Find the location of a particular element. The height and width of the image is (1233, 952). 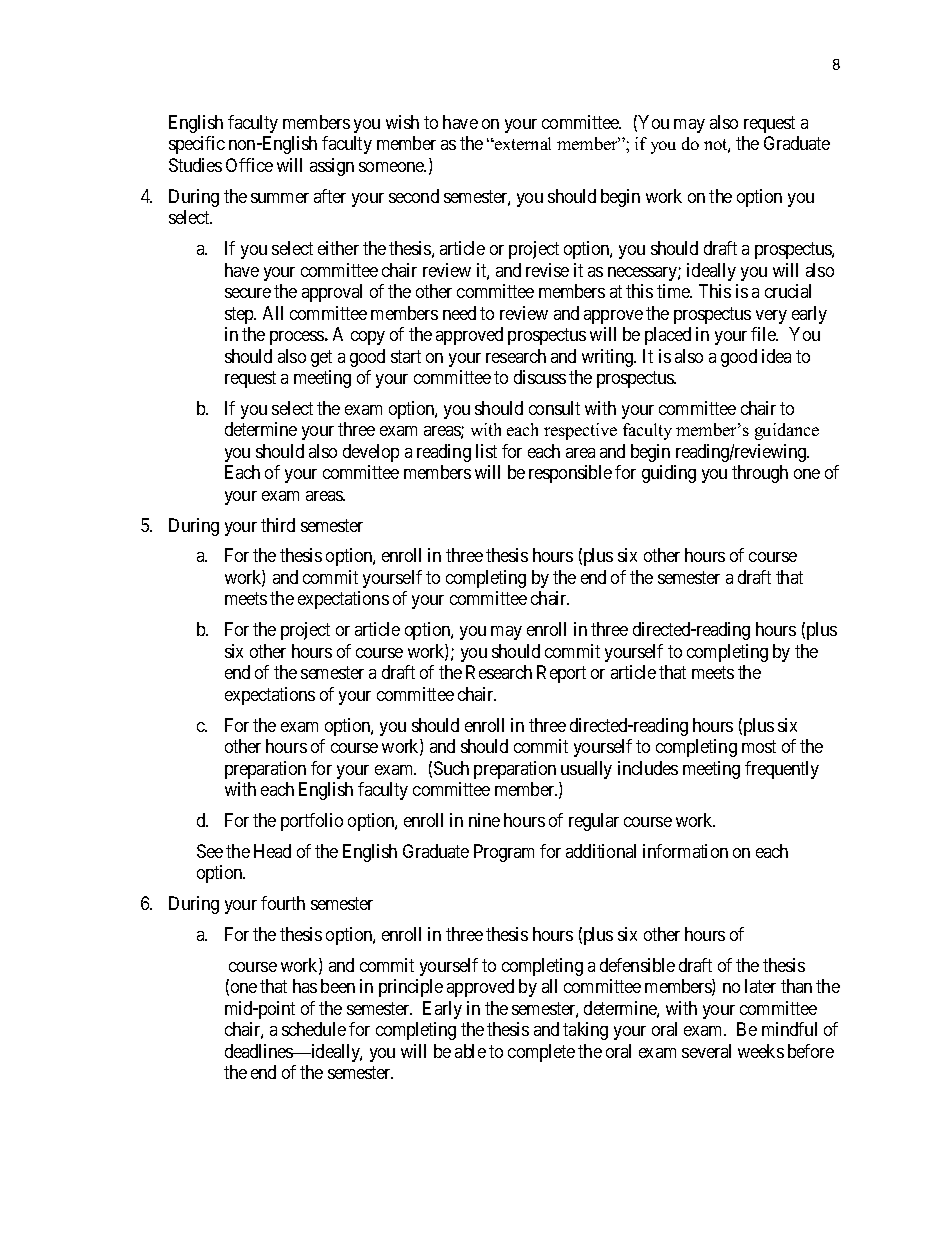

discuss is located at coordinates (540, 377).
